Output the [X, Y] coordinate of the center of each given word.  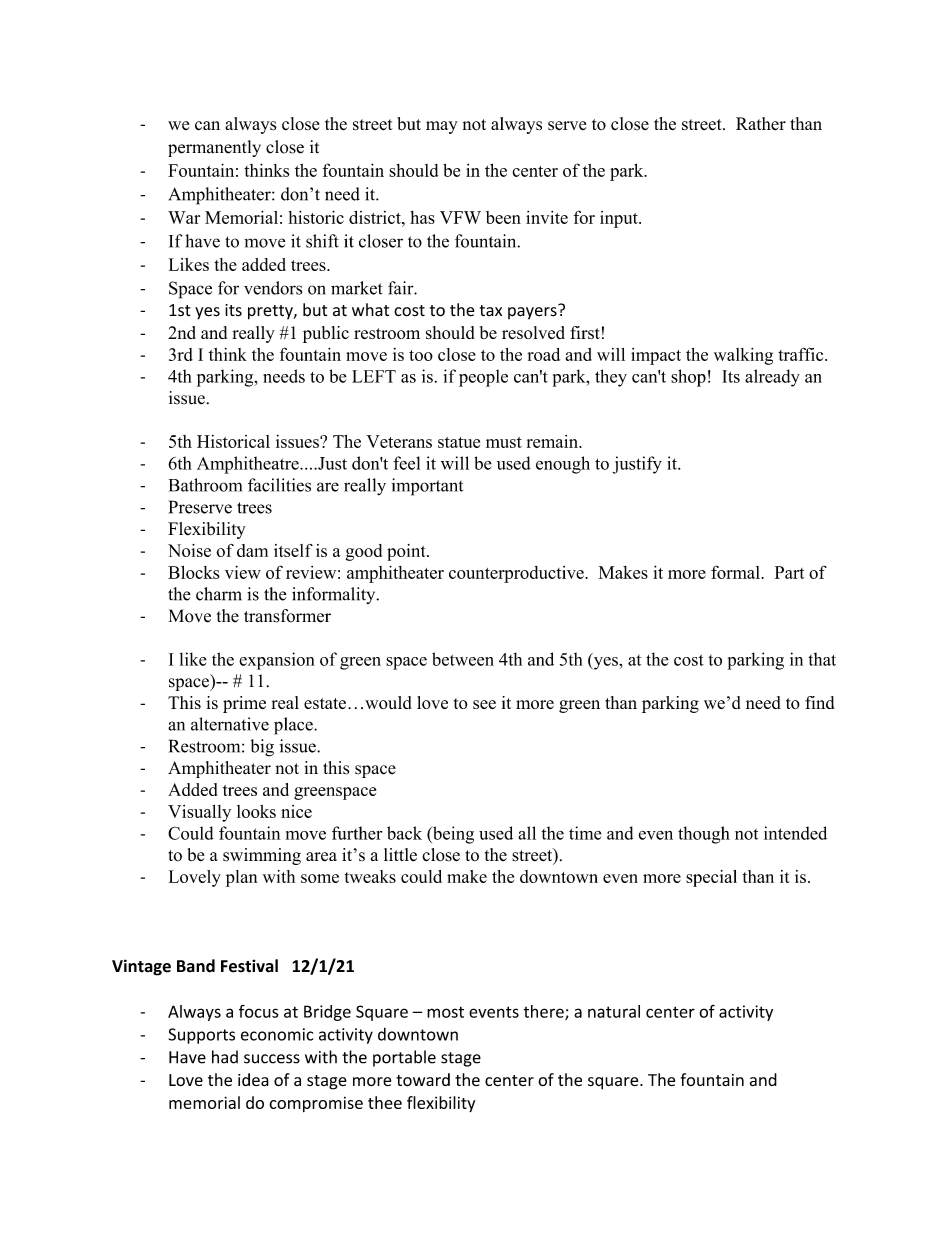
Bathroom [205, 485]
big [262, 748]
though [704, 835]
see [484, 704]
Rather [761, 123]
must [504, 442]
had [225, 1057]
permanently [214, 148]
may [442, 127]
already [772, 378]
